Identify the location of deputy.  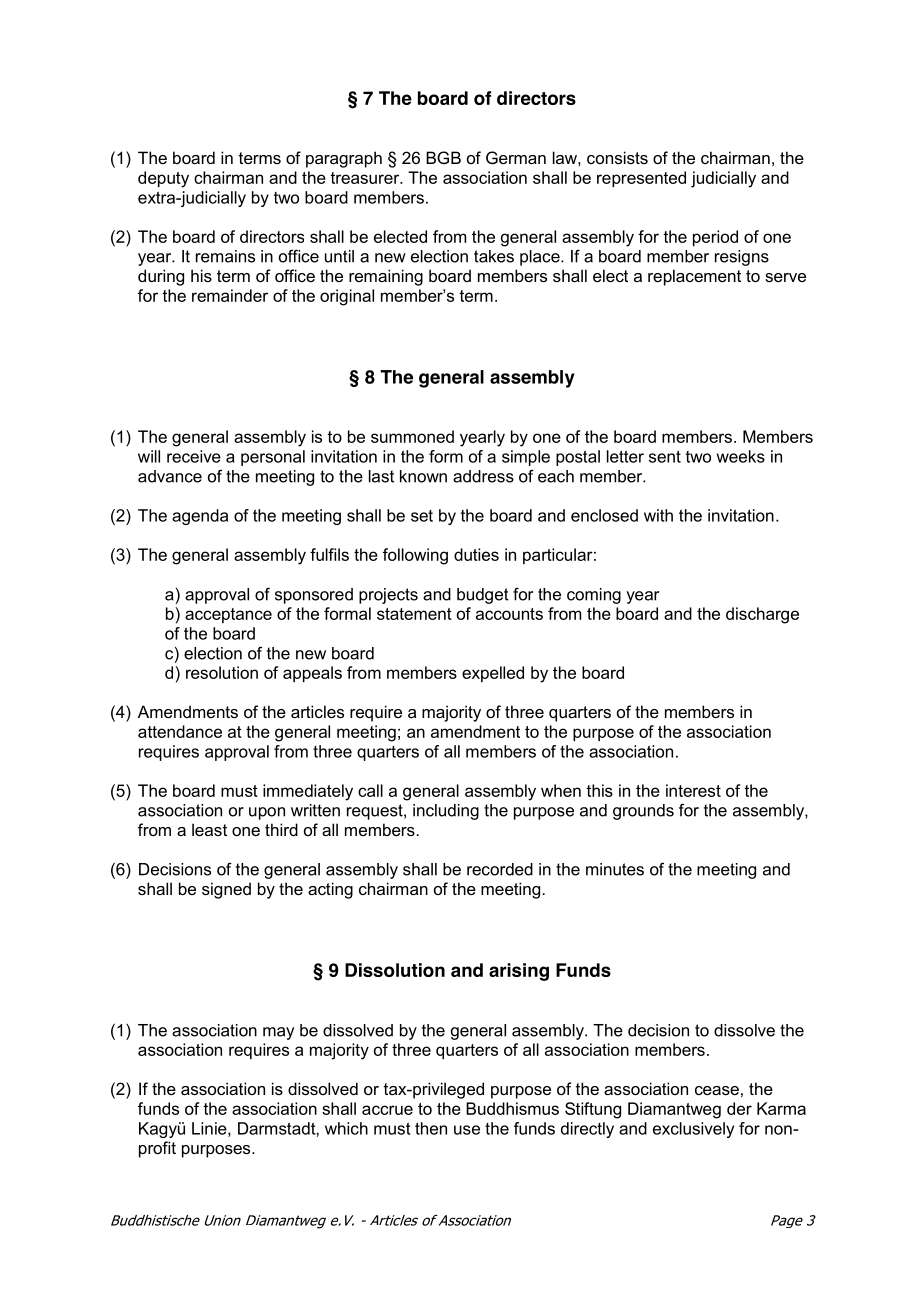
(163, 179).
